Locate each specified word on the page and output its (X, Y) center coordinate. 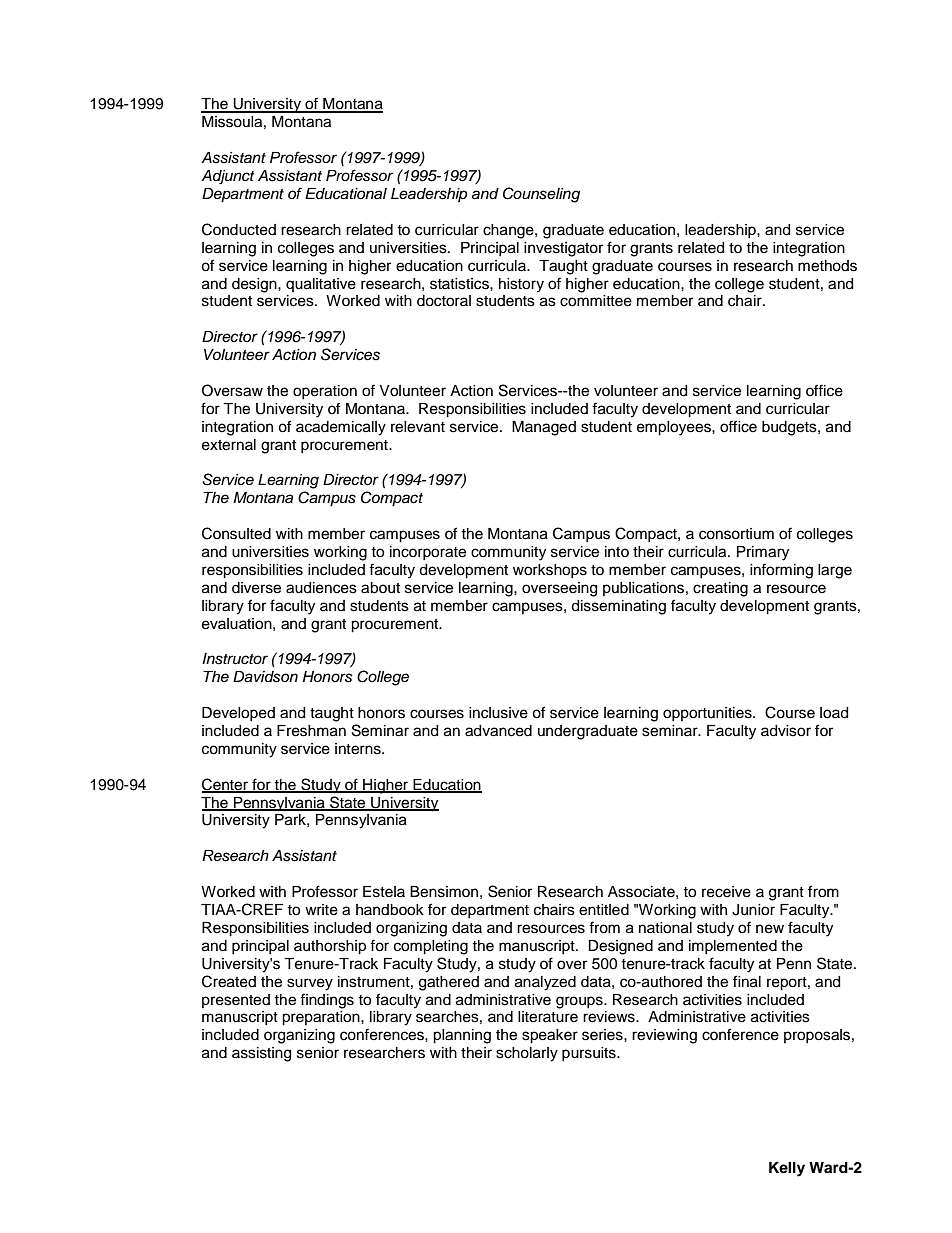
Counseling (541, 195)
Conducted (239, 229)
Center (226, 785)
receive (726, 892)
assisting (261, 1054)
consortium (736, 534)
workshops (550, 571)
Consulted (236, 533)
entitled (604, 910)
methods (827, 266)
